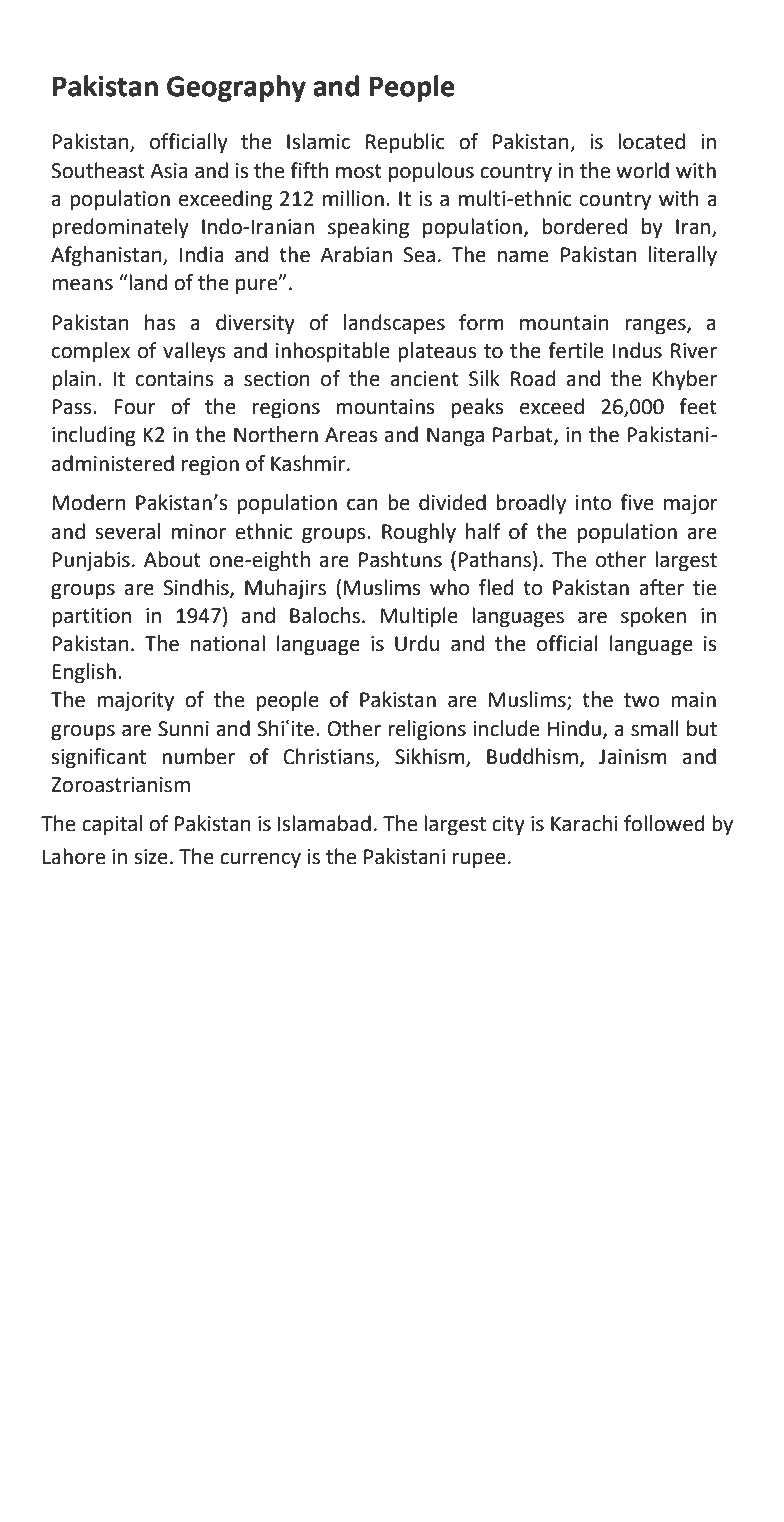 The height and width of the screenshot is (1522, 784). I want to click on Urdu, so click(417, 643).
